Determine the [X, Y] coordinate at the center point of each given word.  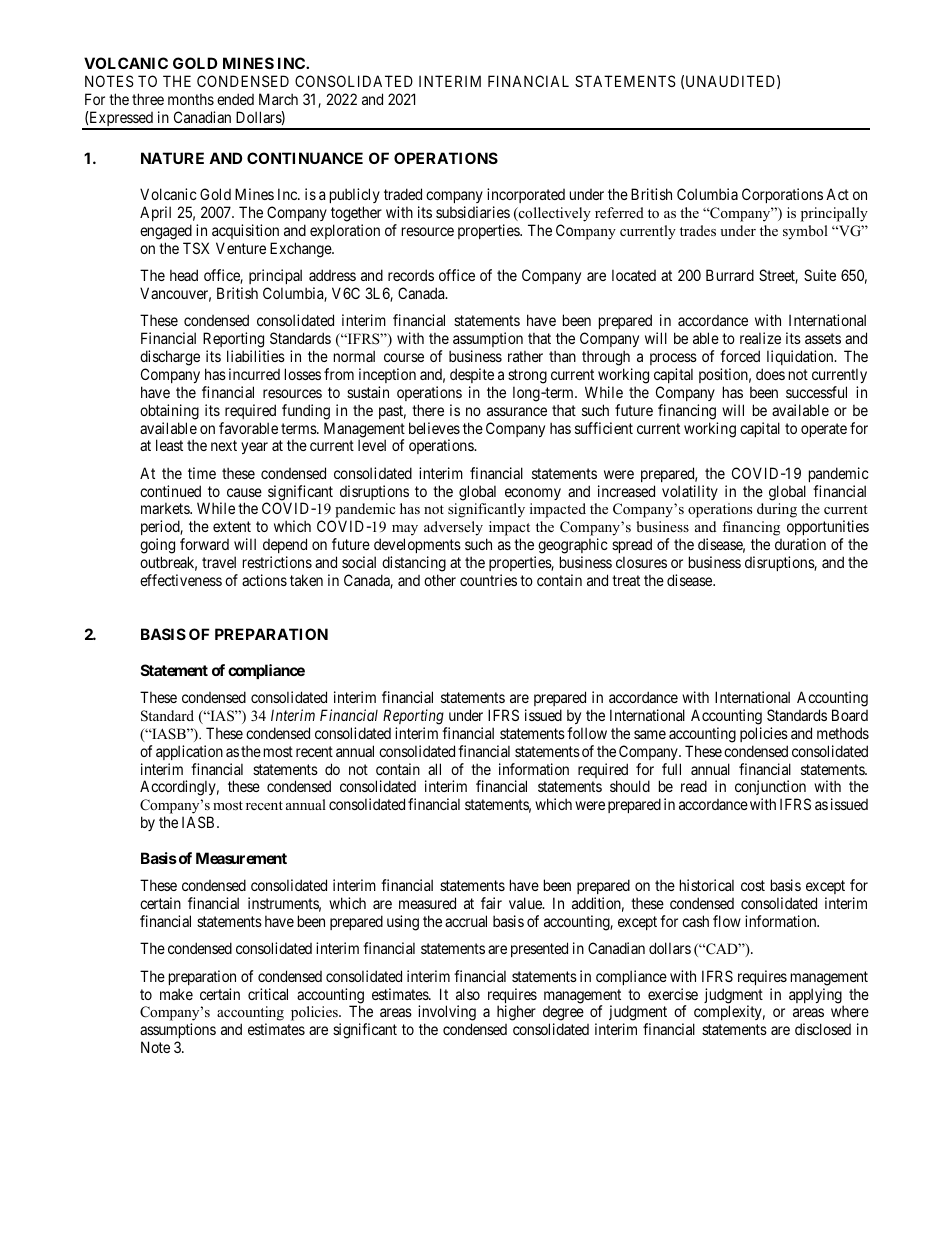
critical [268, 994]
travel [219, 562]
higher [516, 1013]
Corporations [782, 195]
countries [488, 580]
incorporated [526, 195]
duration [800, 544]
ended [235, 99]
